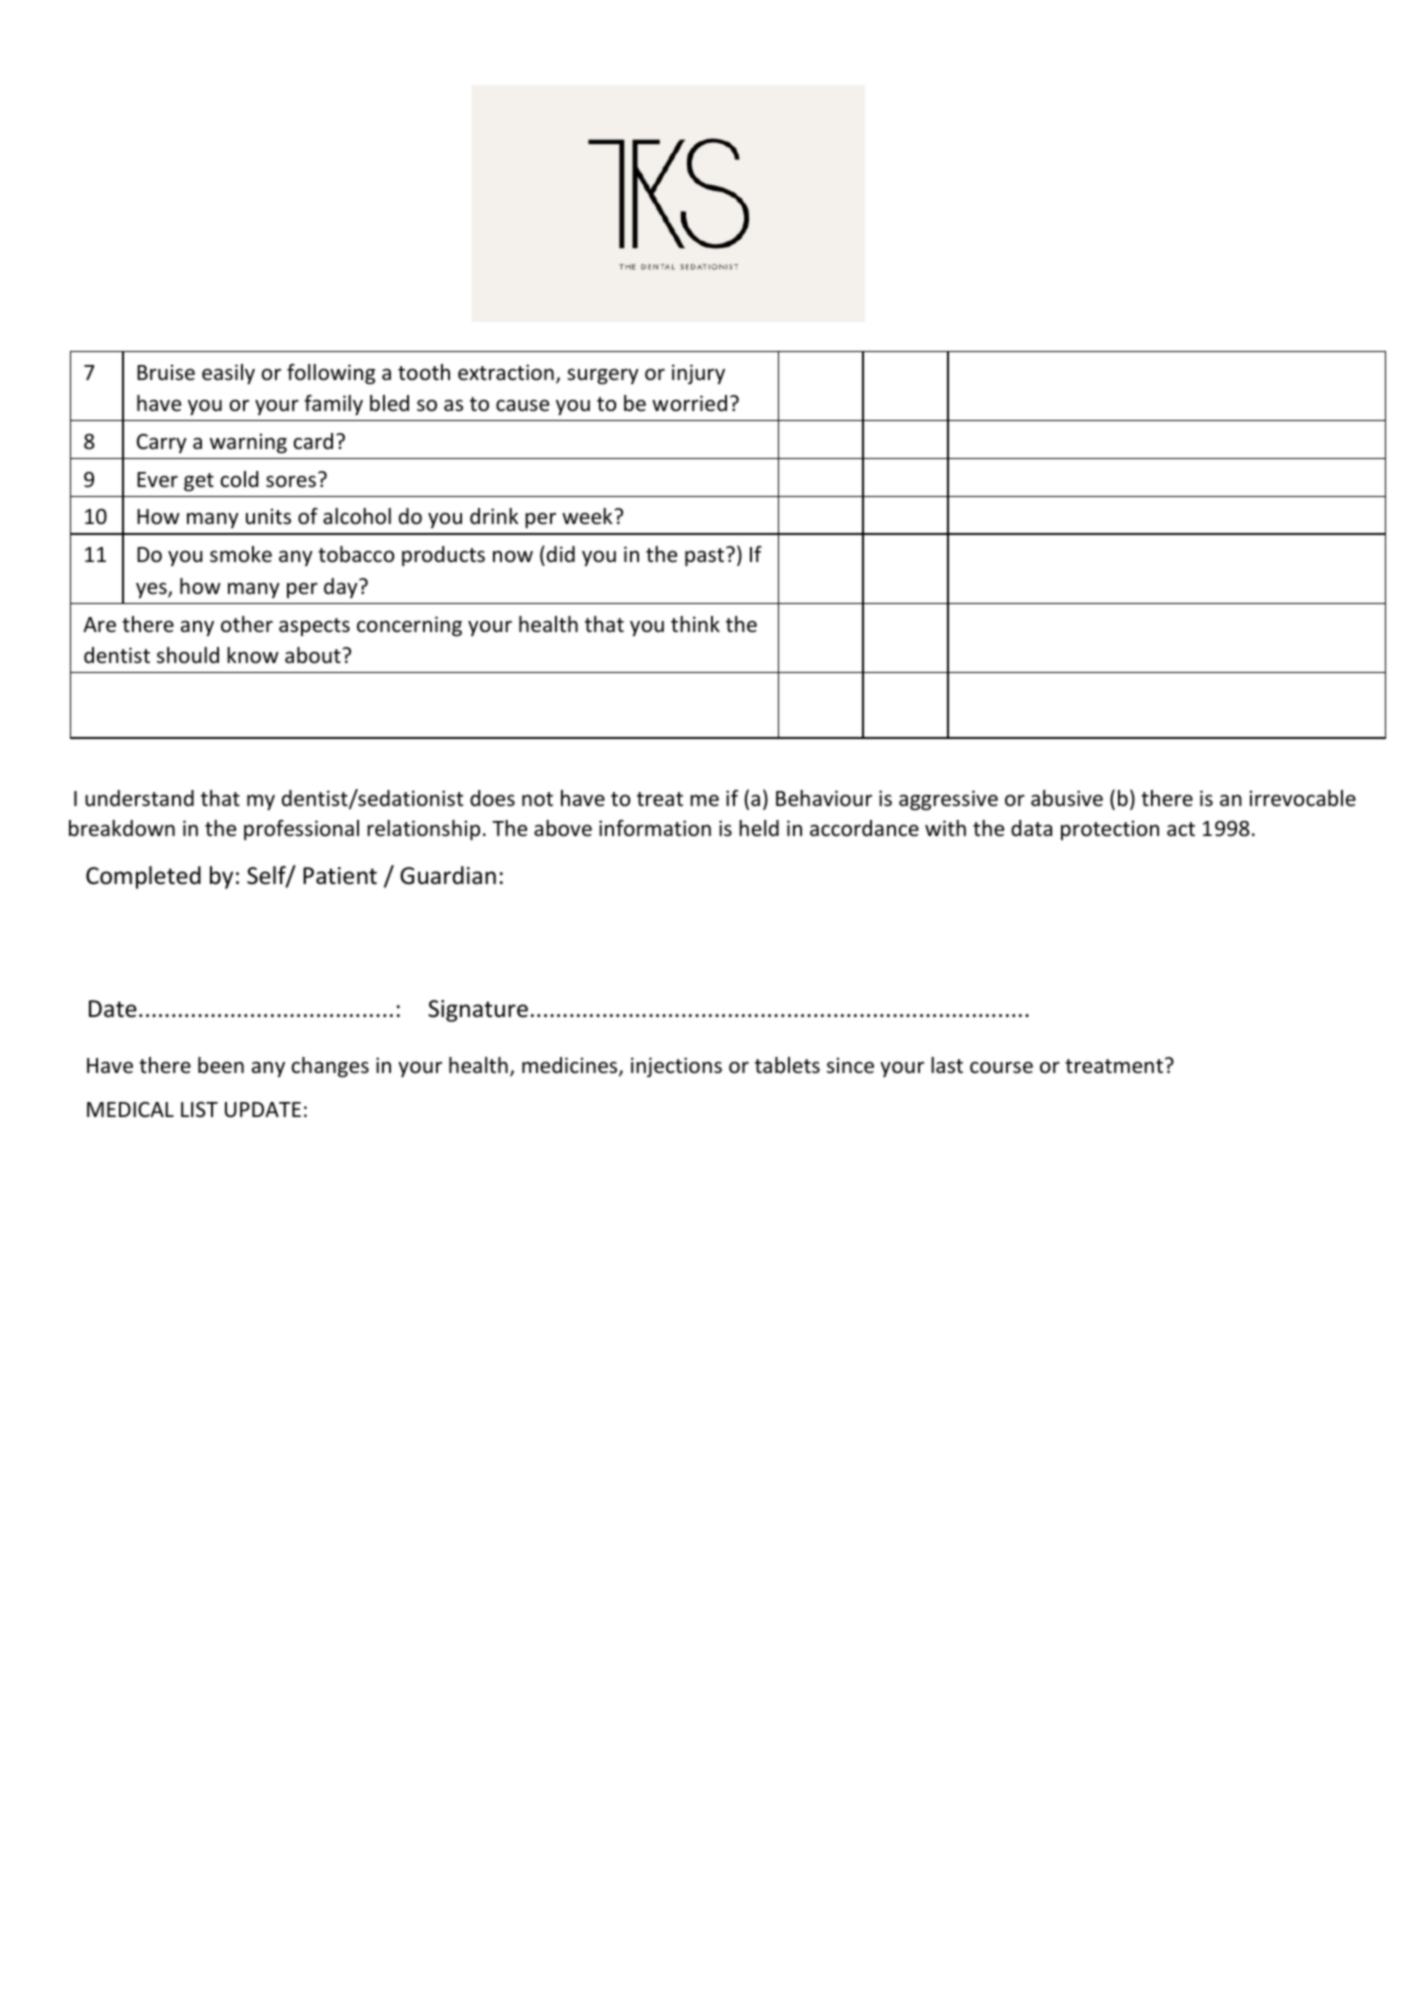 The width and height of the document is (1415, 2001). What do you see at coordinates (698, 374) in the document?
I see `injury` at bounding box center [698, 374].
